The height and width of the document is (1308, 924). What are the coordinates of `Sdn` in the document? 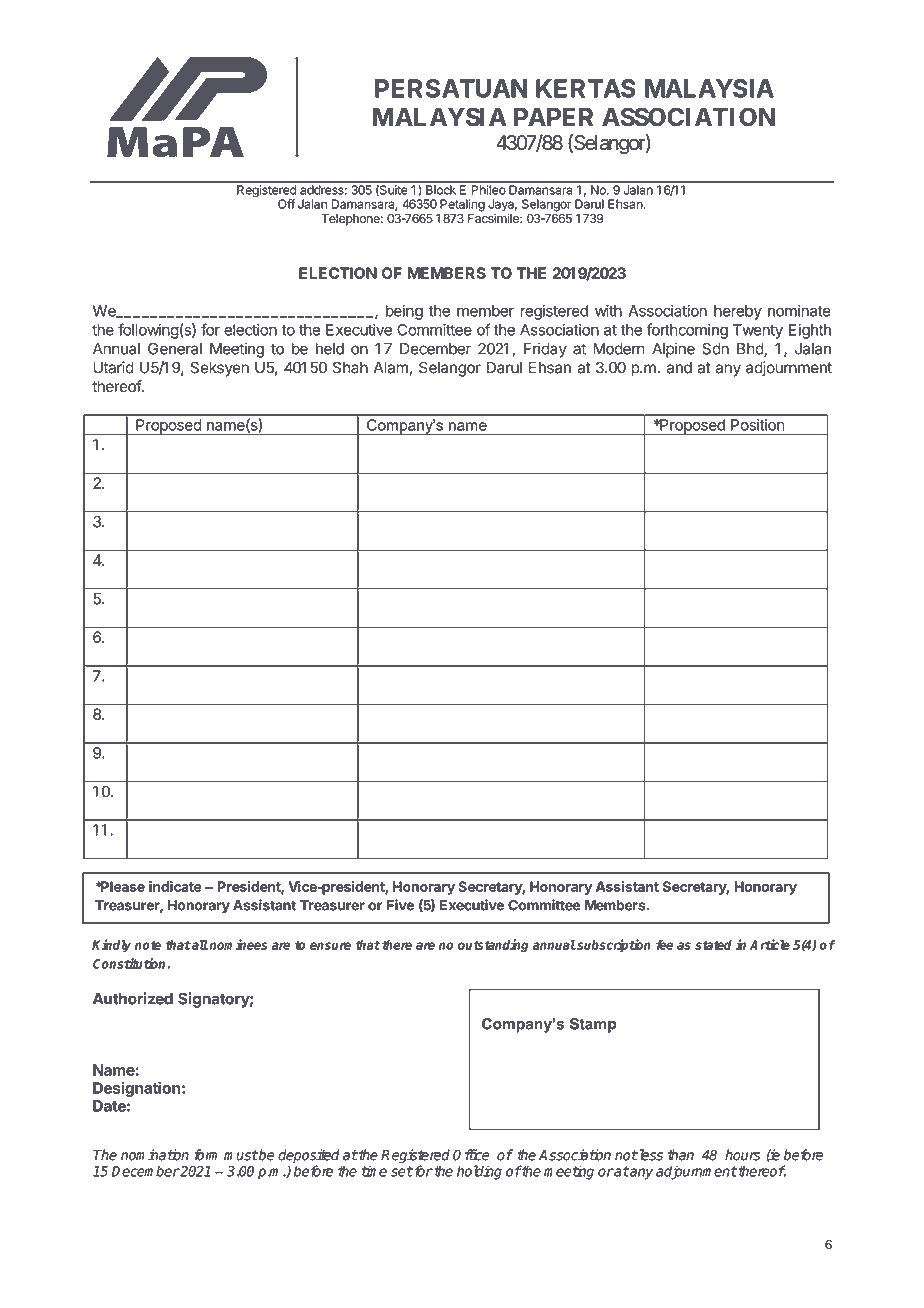 It's located at (715, 349).
